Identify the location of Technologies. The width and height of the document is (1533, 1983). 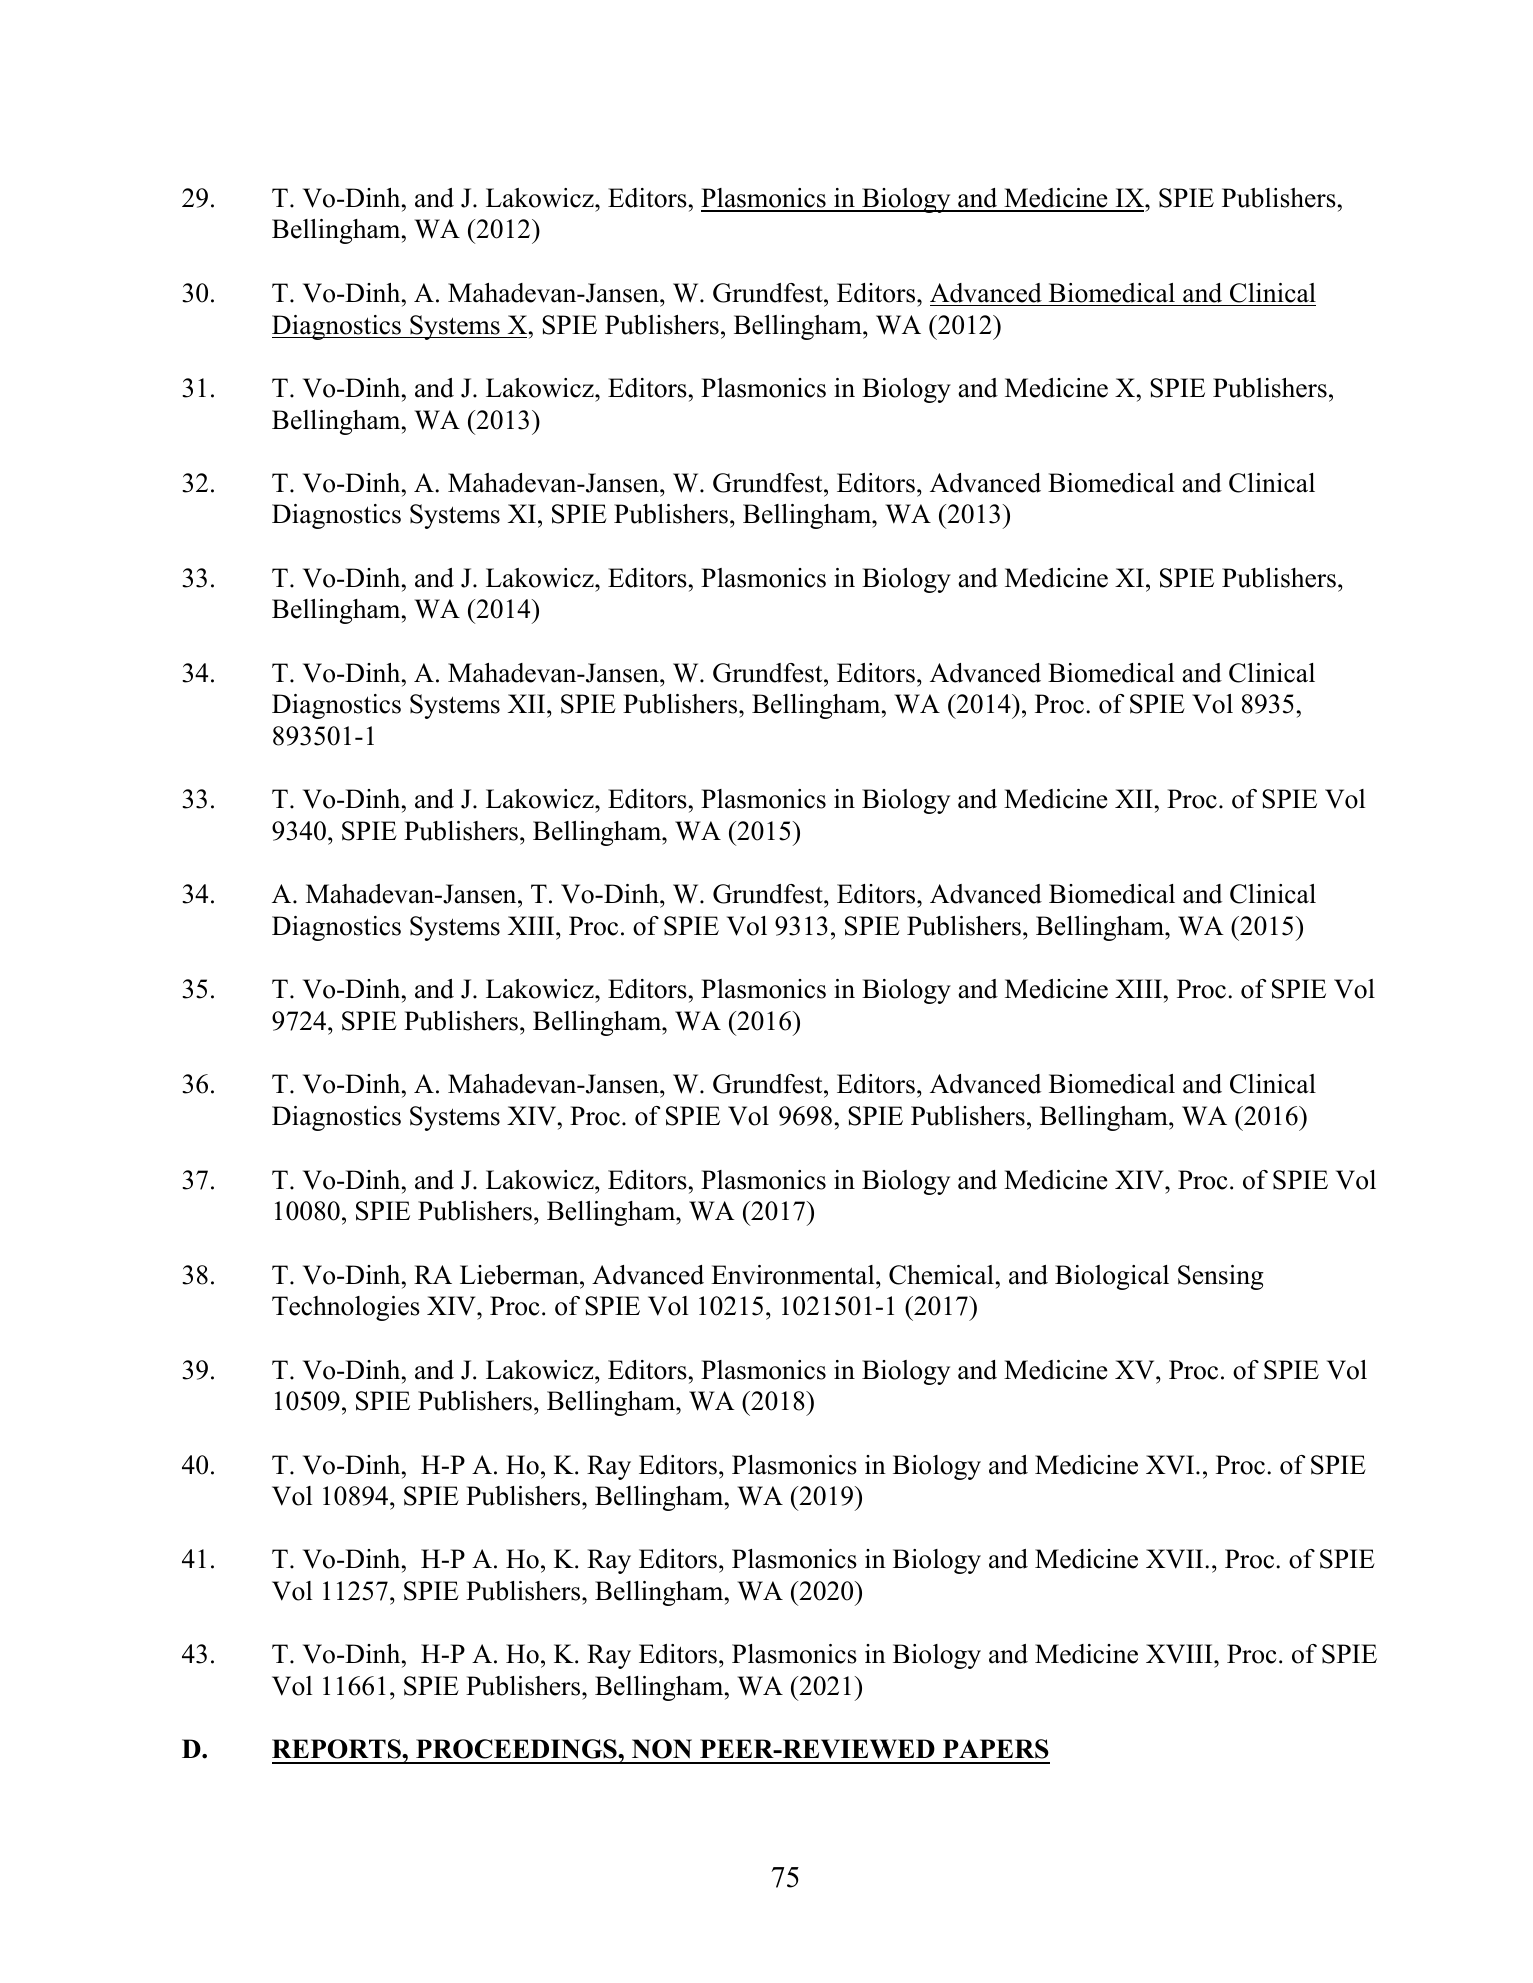
(346, 1308).
